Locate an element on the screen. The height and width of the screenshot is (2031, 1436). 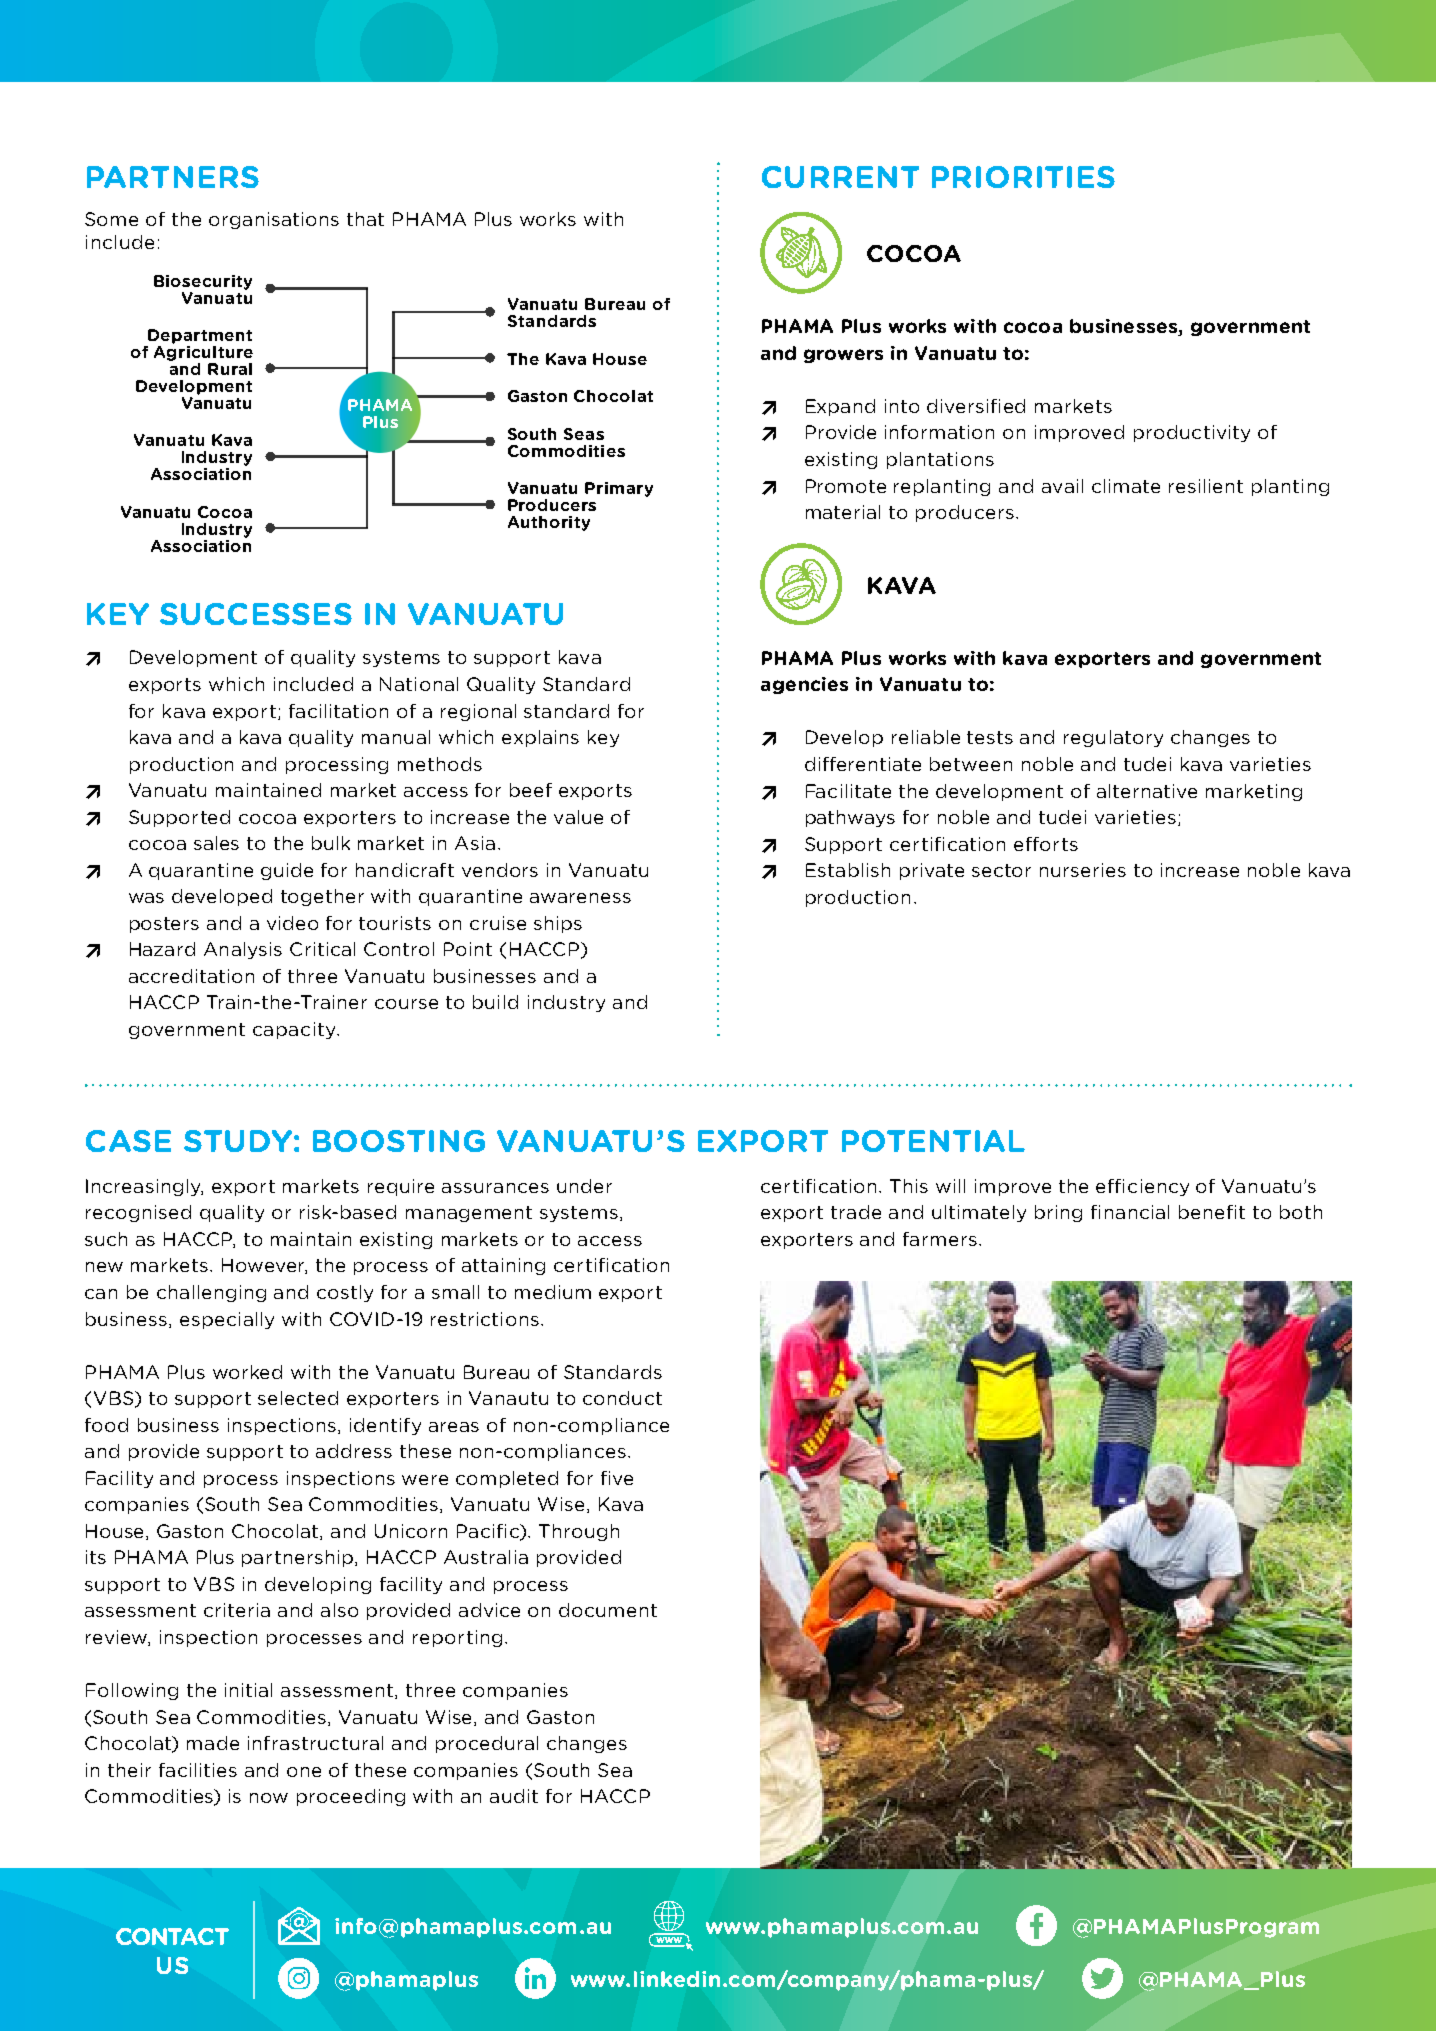
CURRENT is located at coordinates (840, 177).
